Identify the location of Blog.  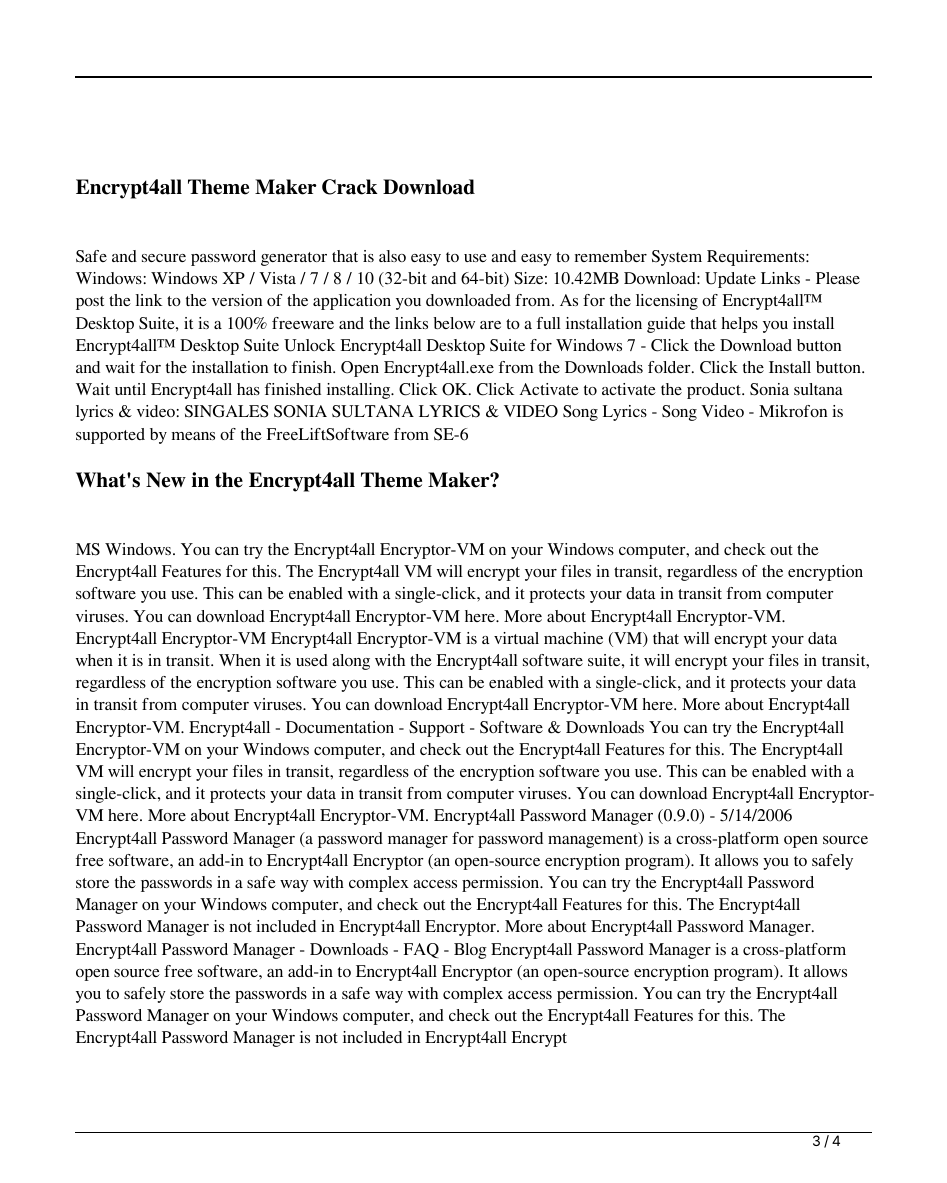
(470, 951).
